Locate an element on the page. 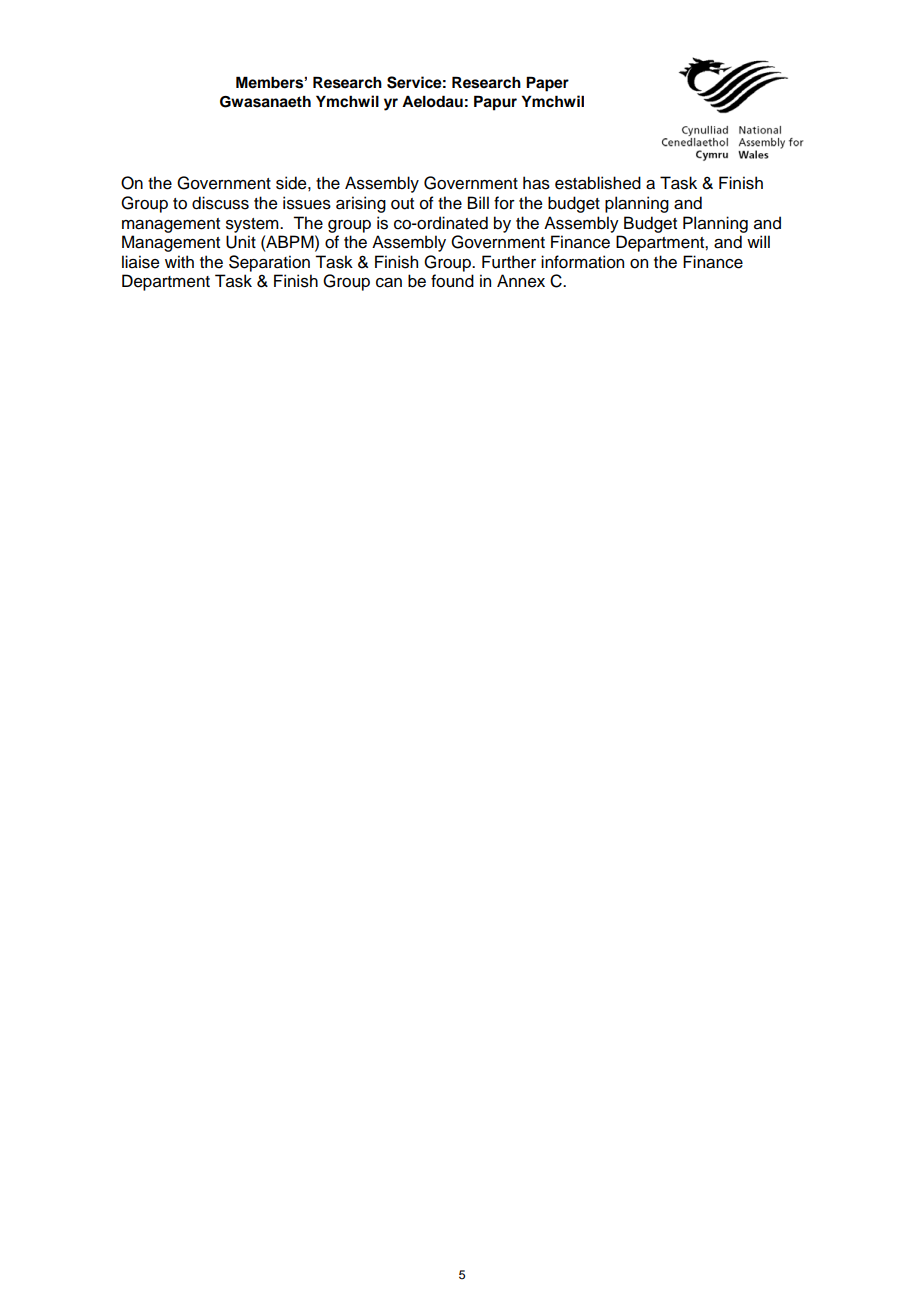 The image size is (924, 1308). discuss is located at coordinates (220, 203).
